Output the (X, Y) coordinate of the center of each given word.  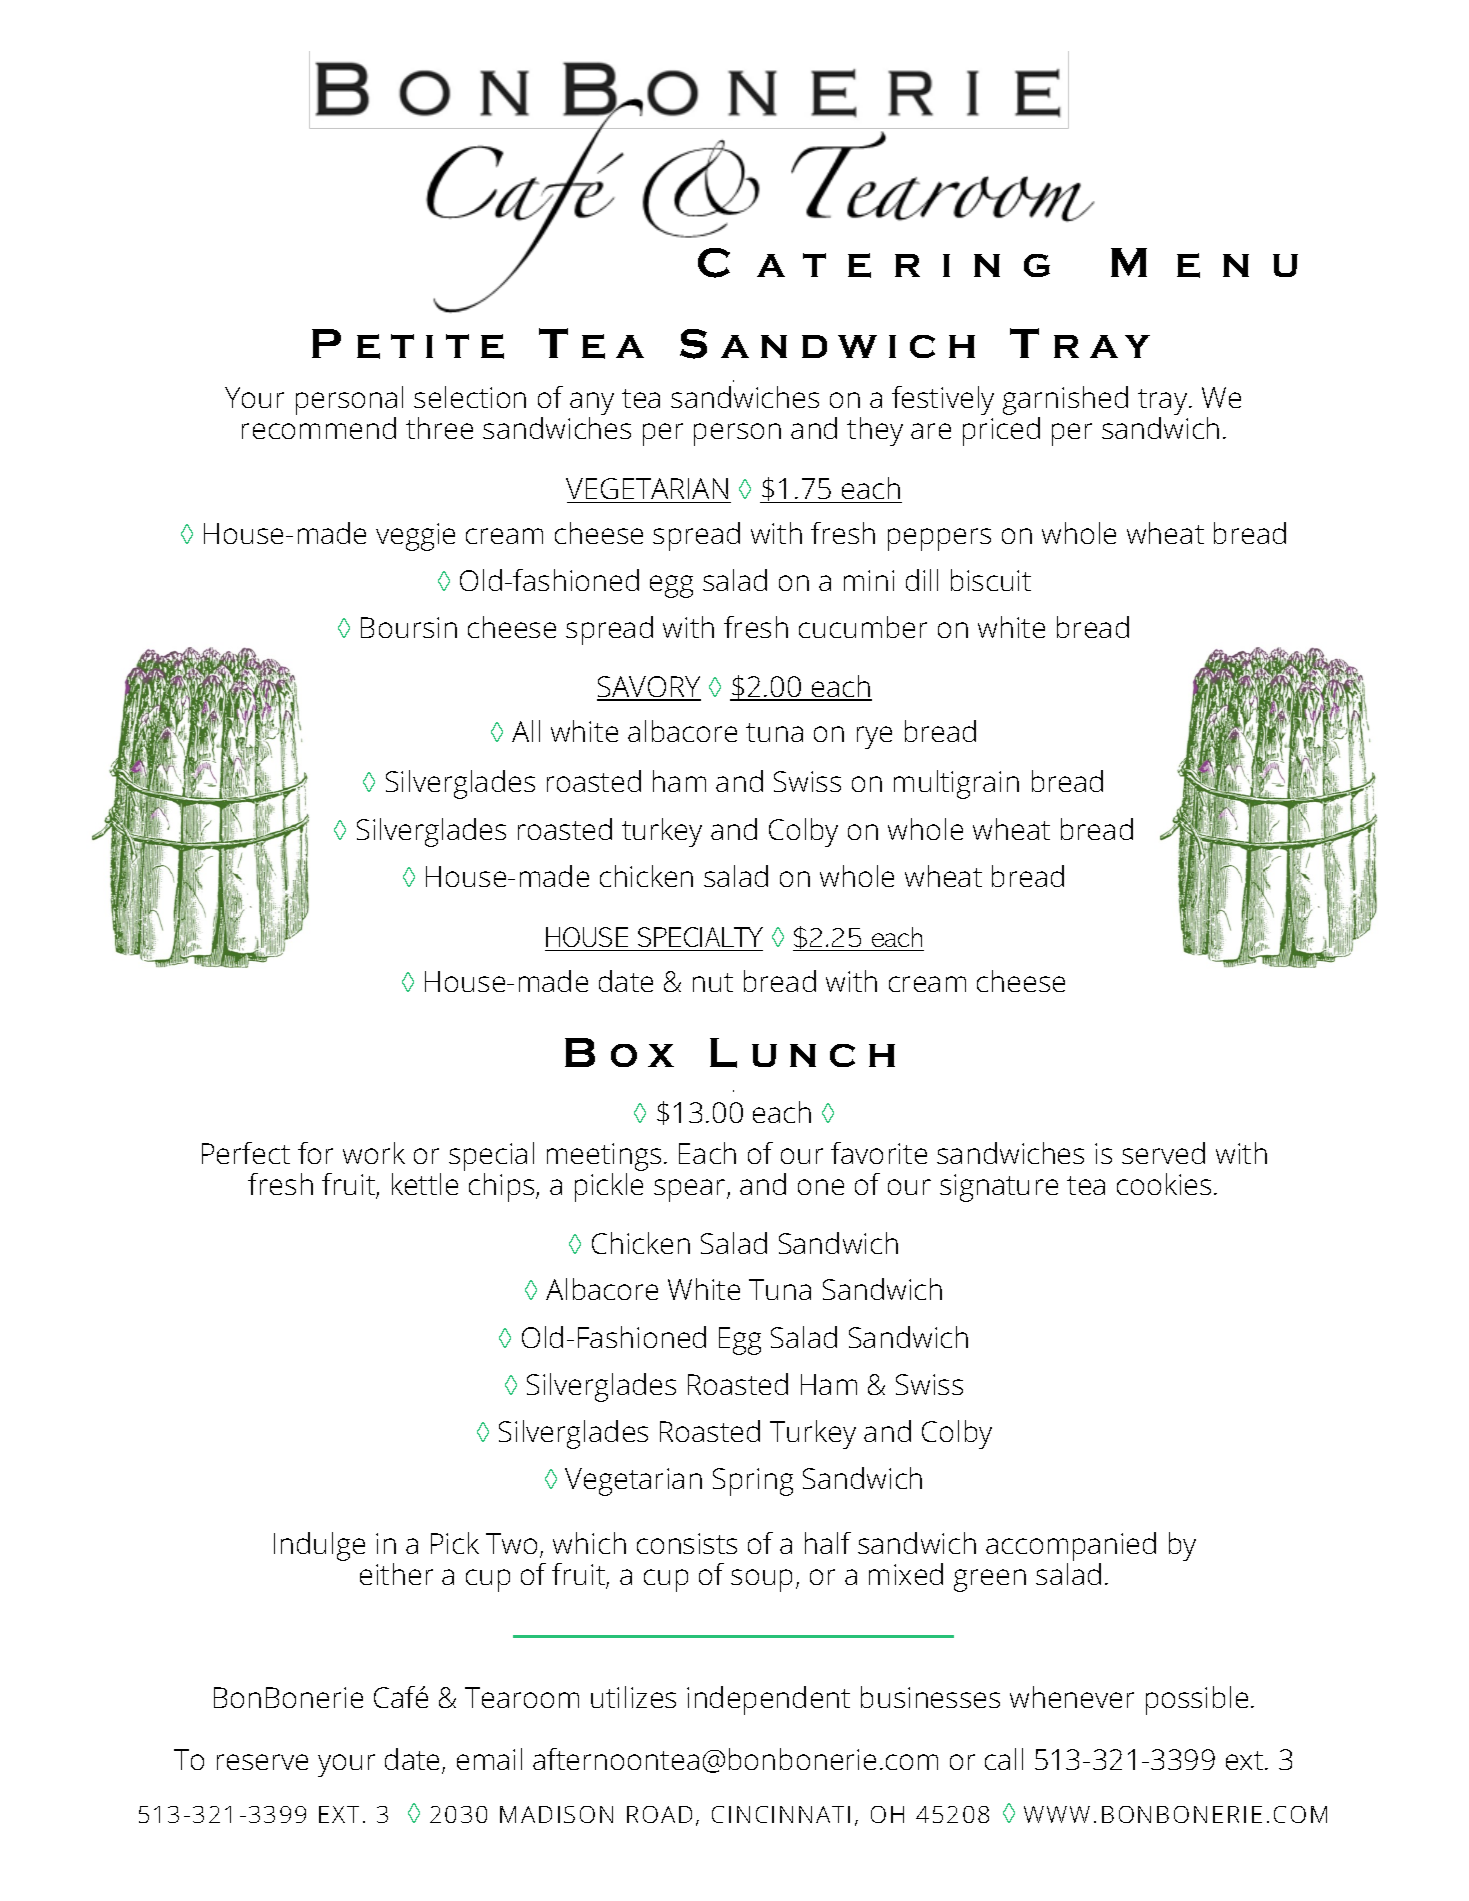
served (1163, 1153)
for (315, 1153)
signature (999, 1188)
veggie (415, 537)
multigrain (956, 784)
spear (691, 1190)
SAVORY (649, 688)
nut (713, 982)
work (374, 1153)
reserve (262, 1762)
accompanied (1071, 1548)
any (592, 405)
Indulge (319, 1546)
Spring (753, 1482)
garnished (1065, 402)
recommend (319, 428)
